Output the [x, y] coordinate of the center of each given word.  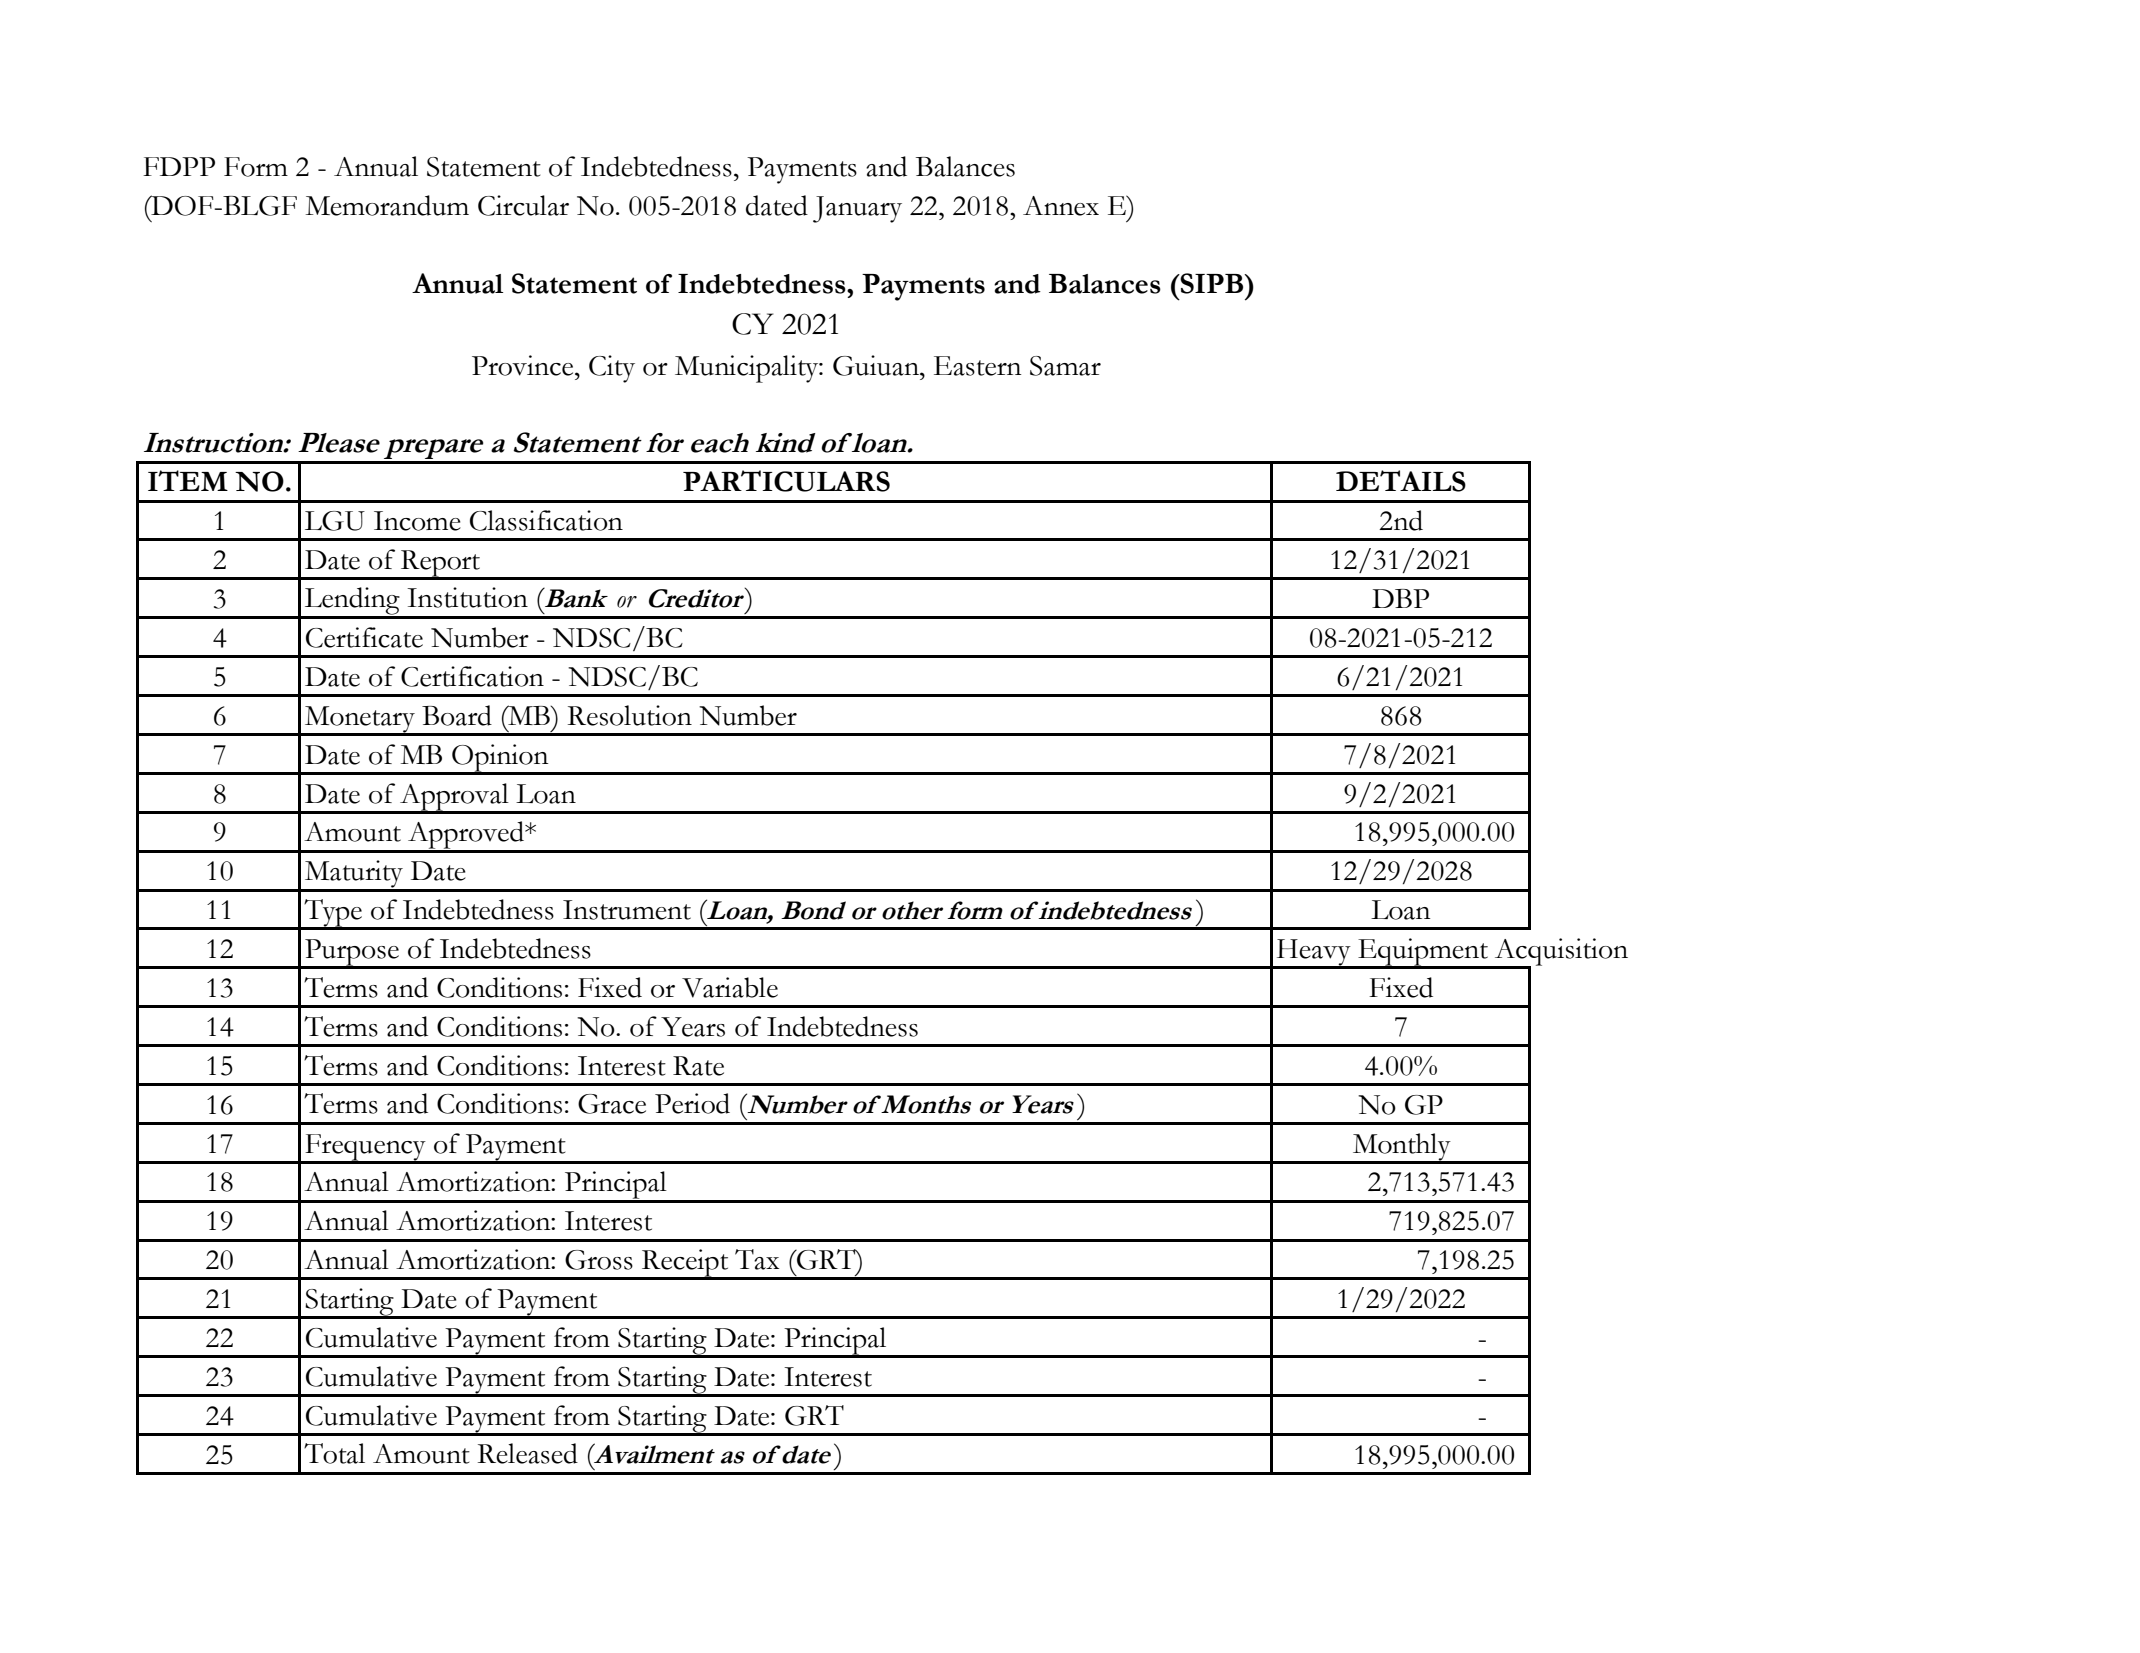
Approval [454, 798]
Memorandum [387, 205]
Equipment [1423, 953]
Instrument [627, 910]
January [857, 209]
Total [334, 1453]
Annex [1061, 206]
